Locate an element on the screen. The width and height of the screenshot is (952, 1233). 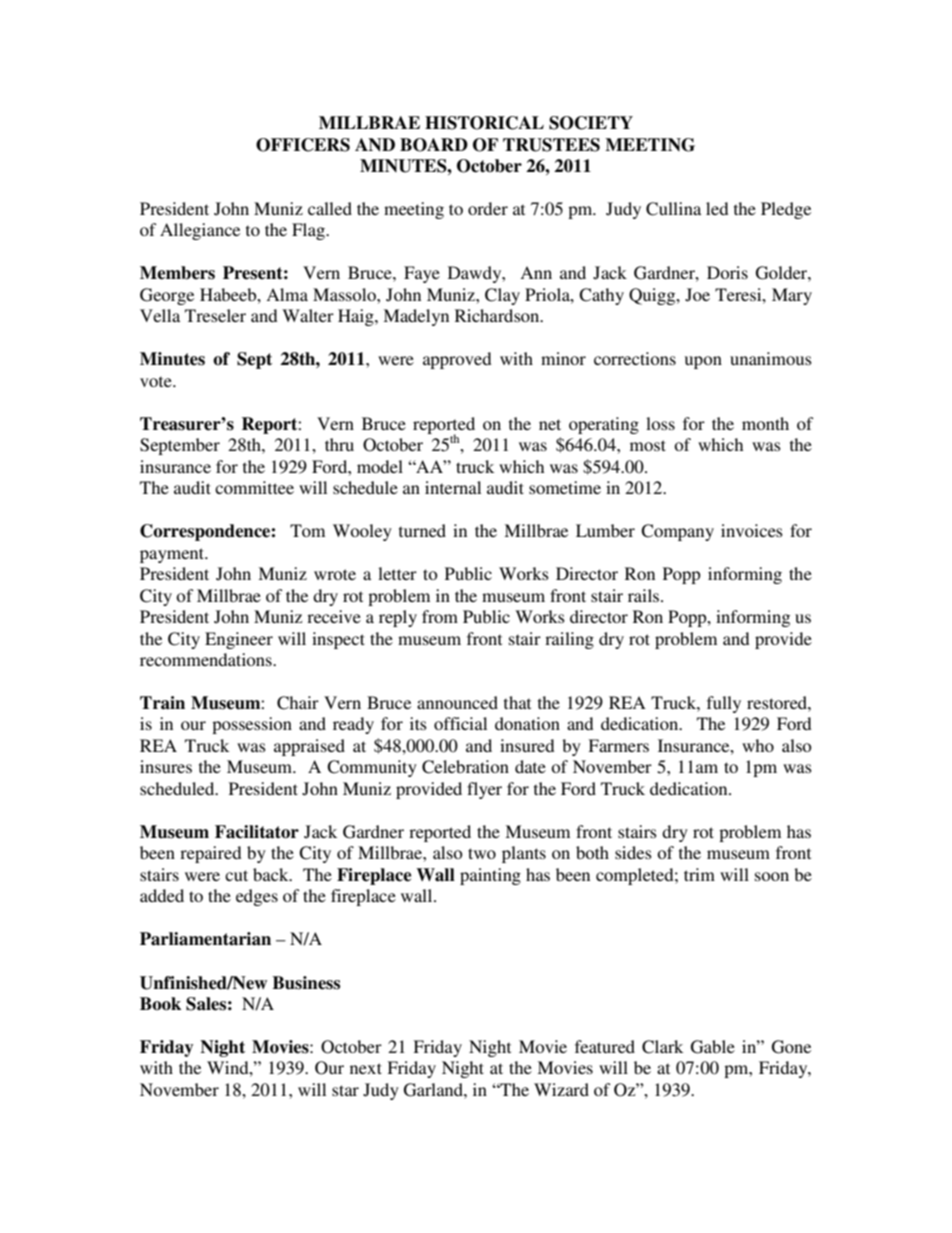
from is located at coordinates (440, 616).
